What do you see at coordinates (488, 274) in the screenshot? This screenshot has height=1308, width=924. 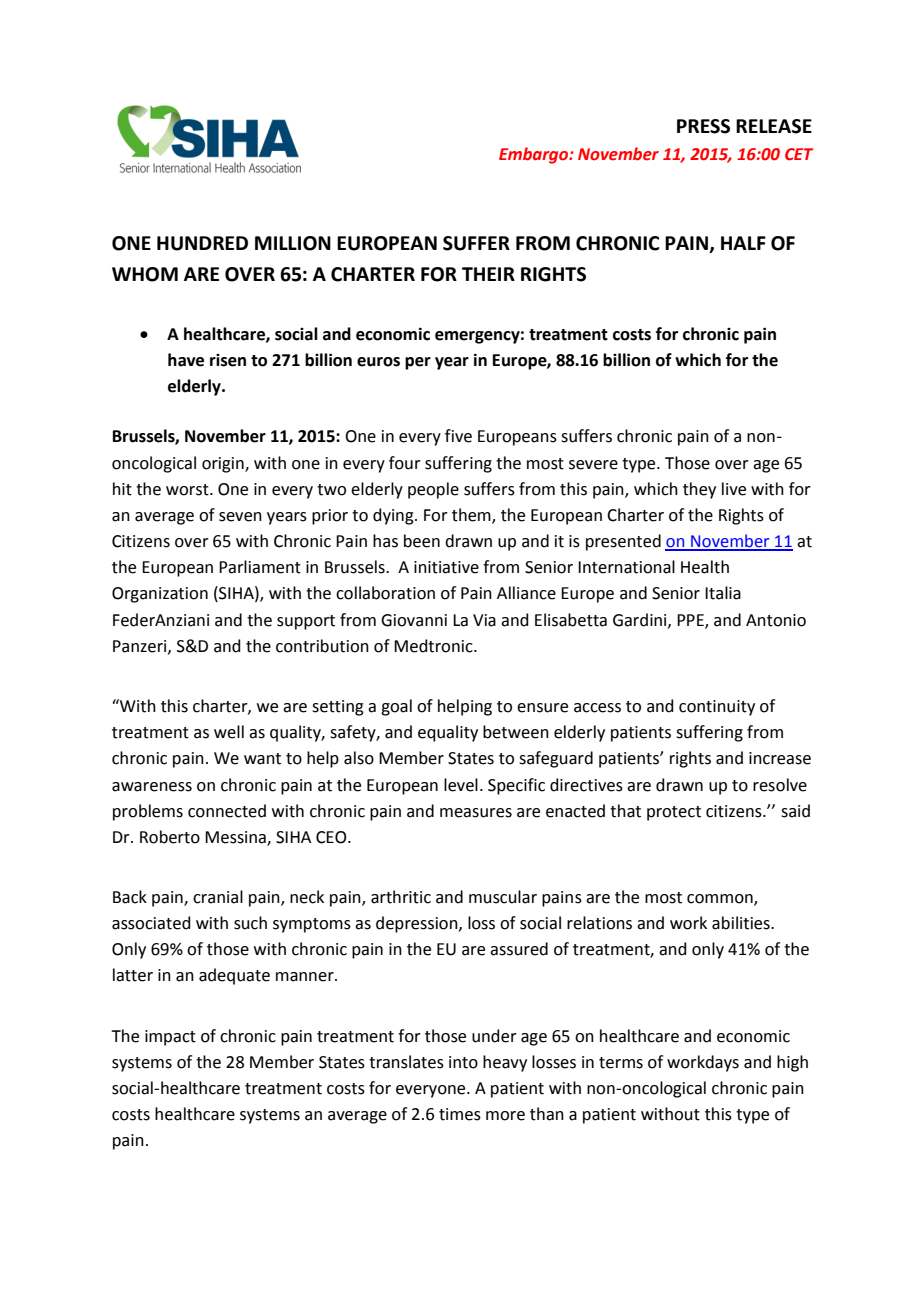 I see `THEIR` at bounding box center [488, 274].
